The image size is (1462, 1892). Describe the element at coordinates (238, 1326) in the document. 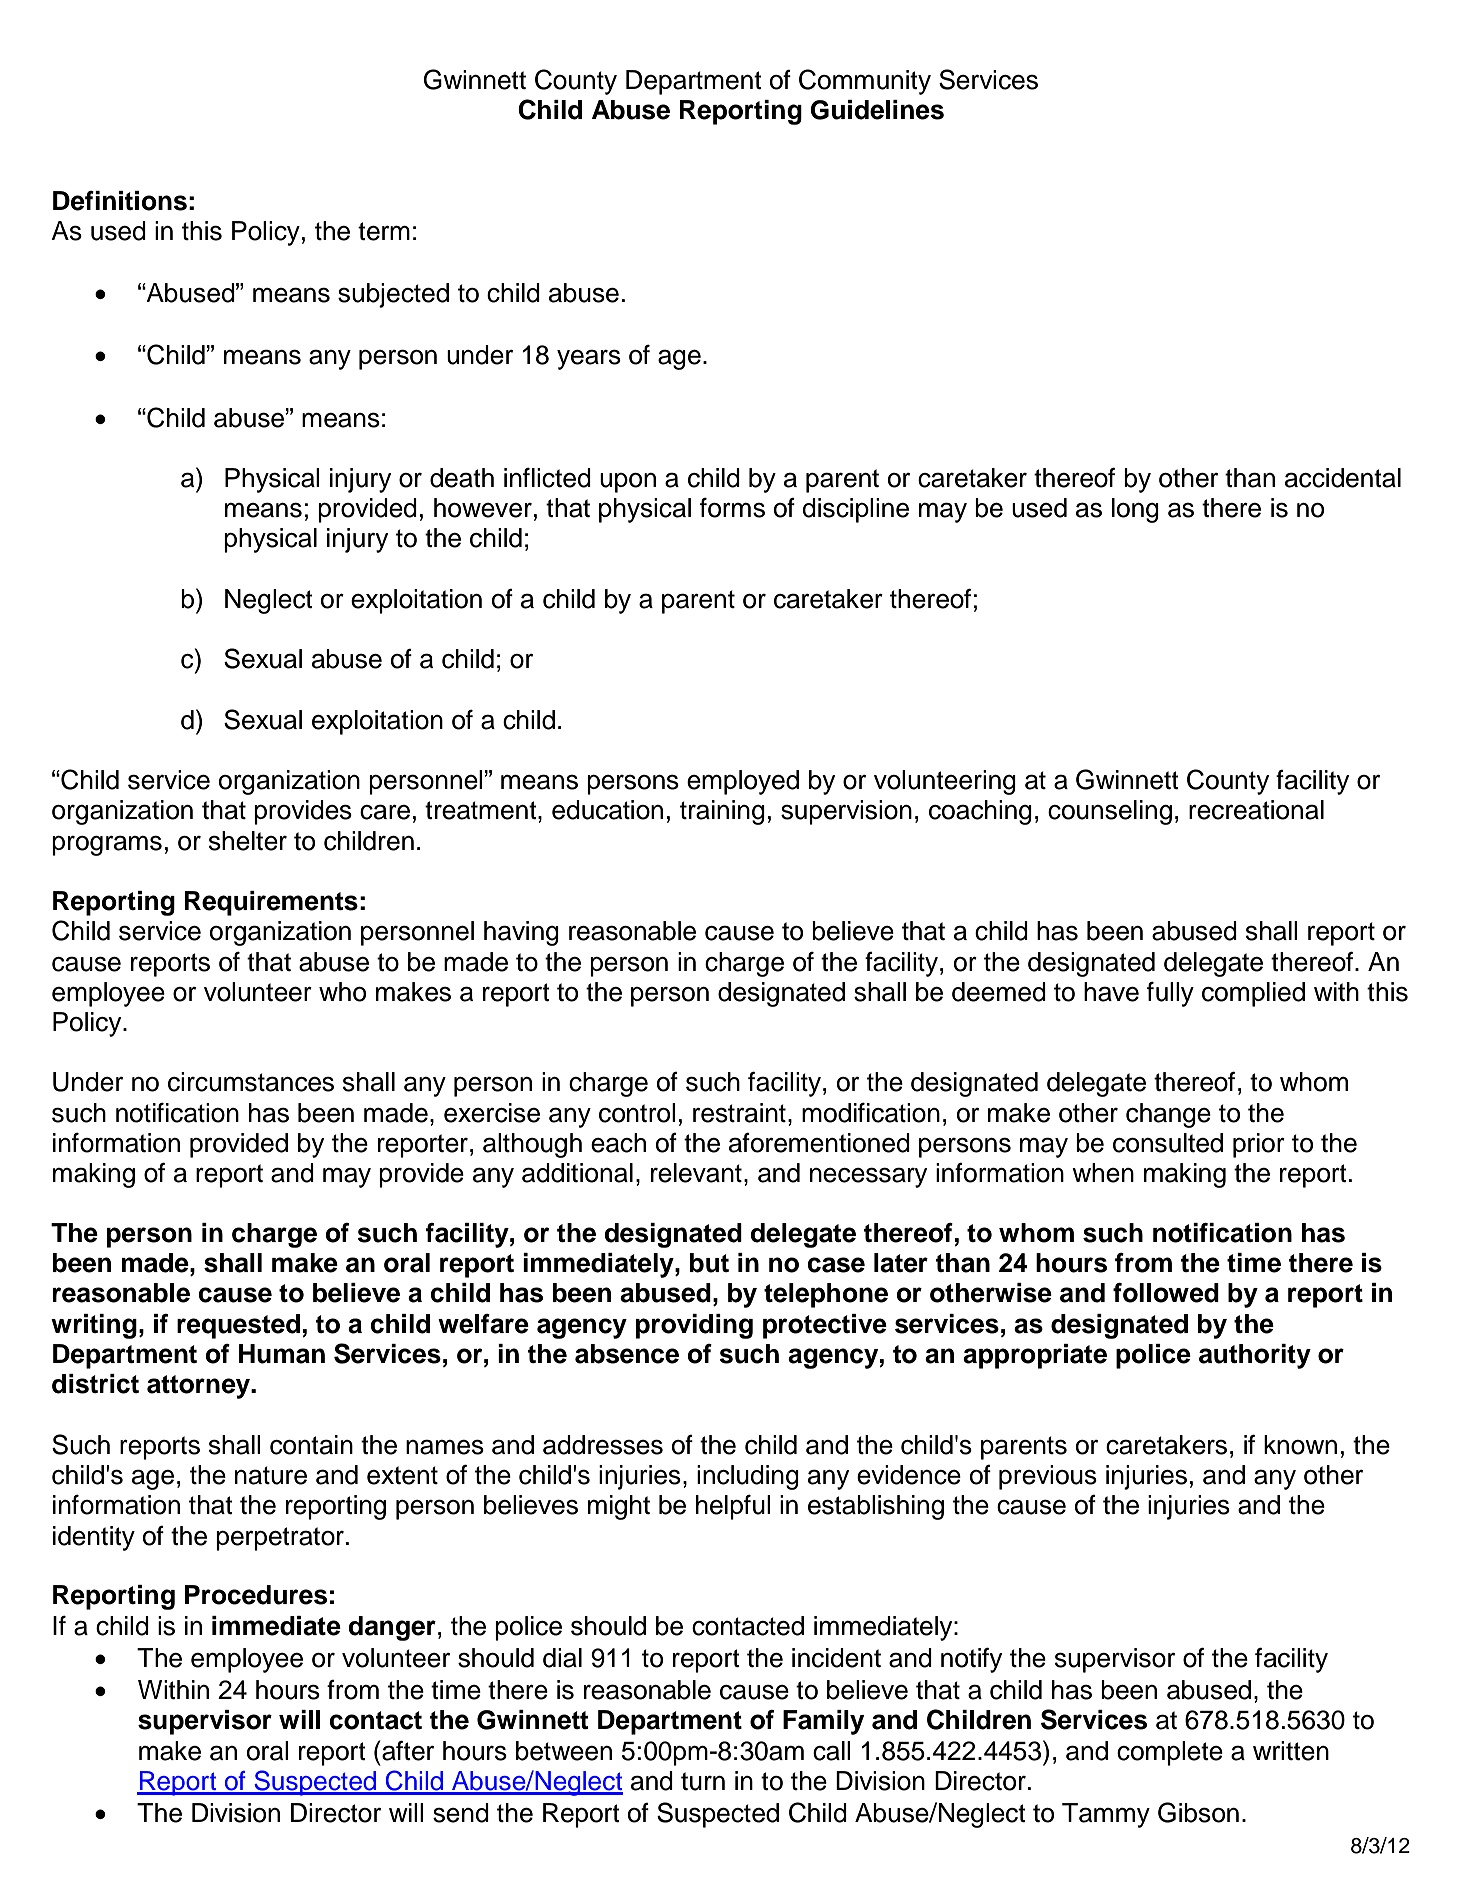

I see `requested` at that location.
